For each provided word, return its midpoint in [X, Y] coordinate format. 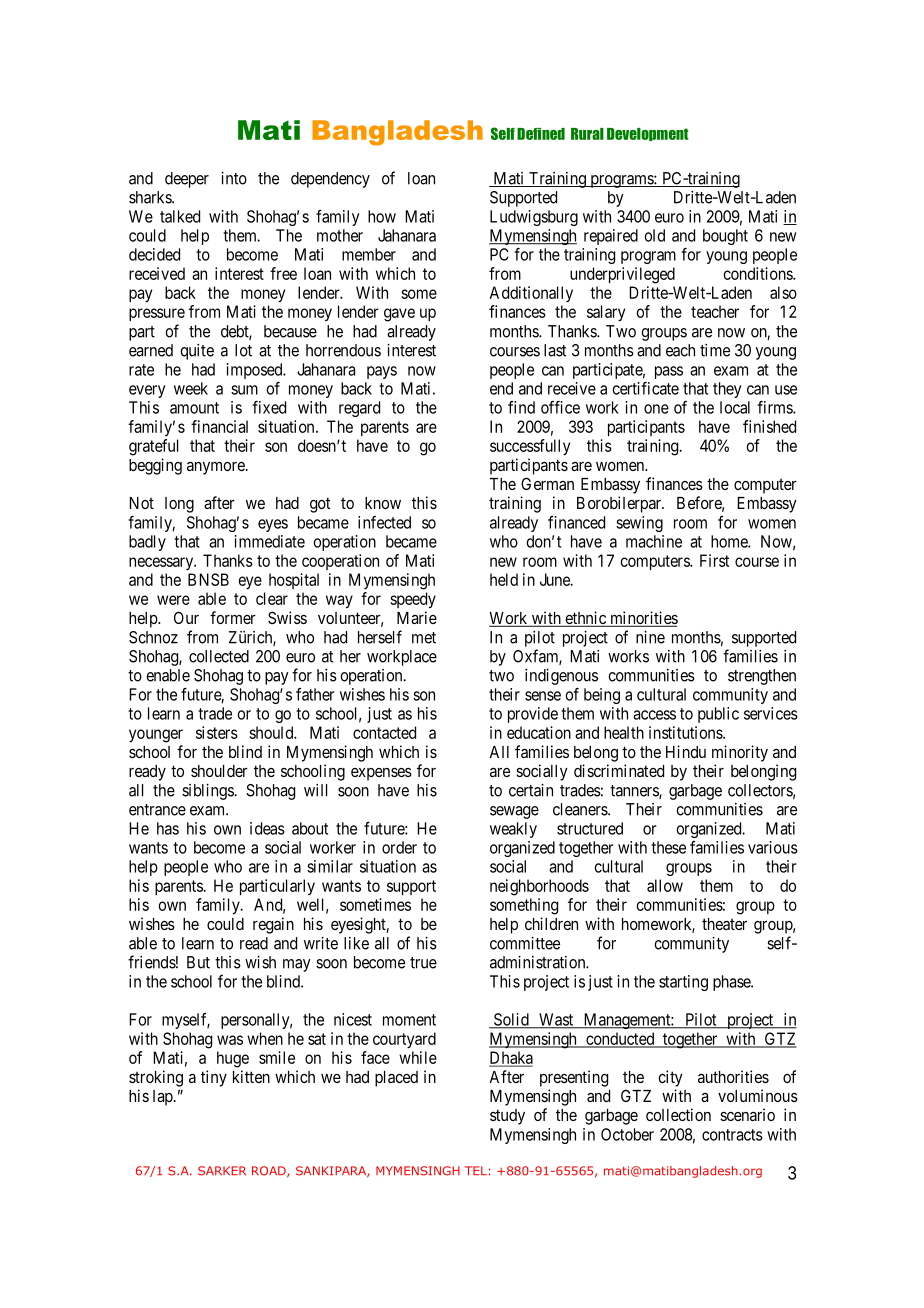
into [234, 178]
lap [164, 1098]
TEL [476, 1170]
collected [219, 656]
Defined [541, 134]
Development [648, 134]
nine [650, 637]
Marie [417, 617]
